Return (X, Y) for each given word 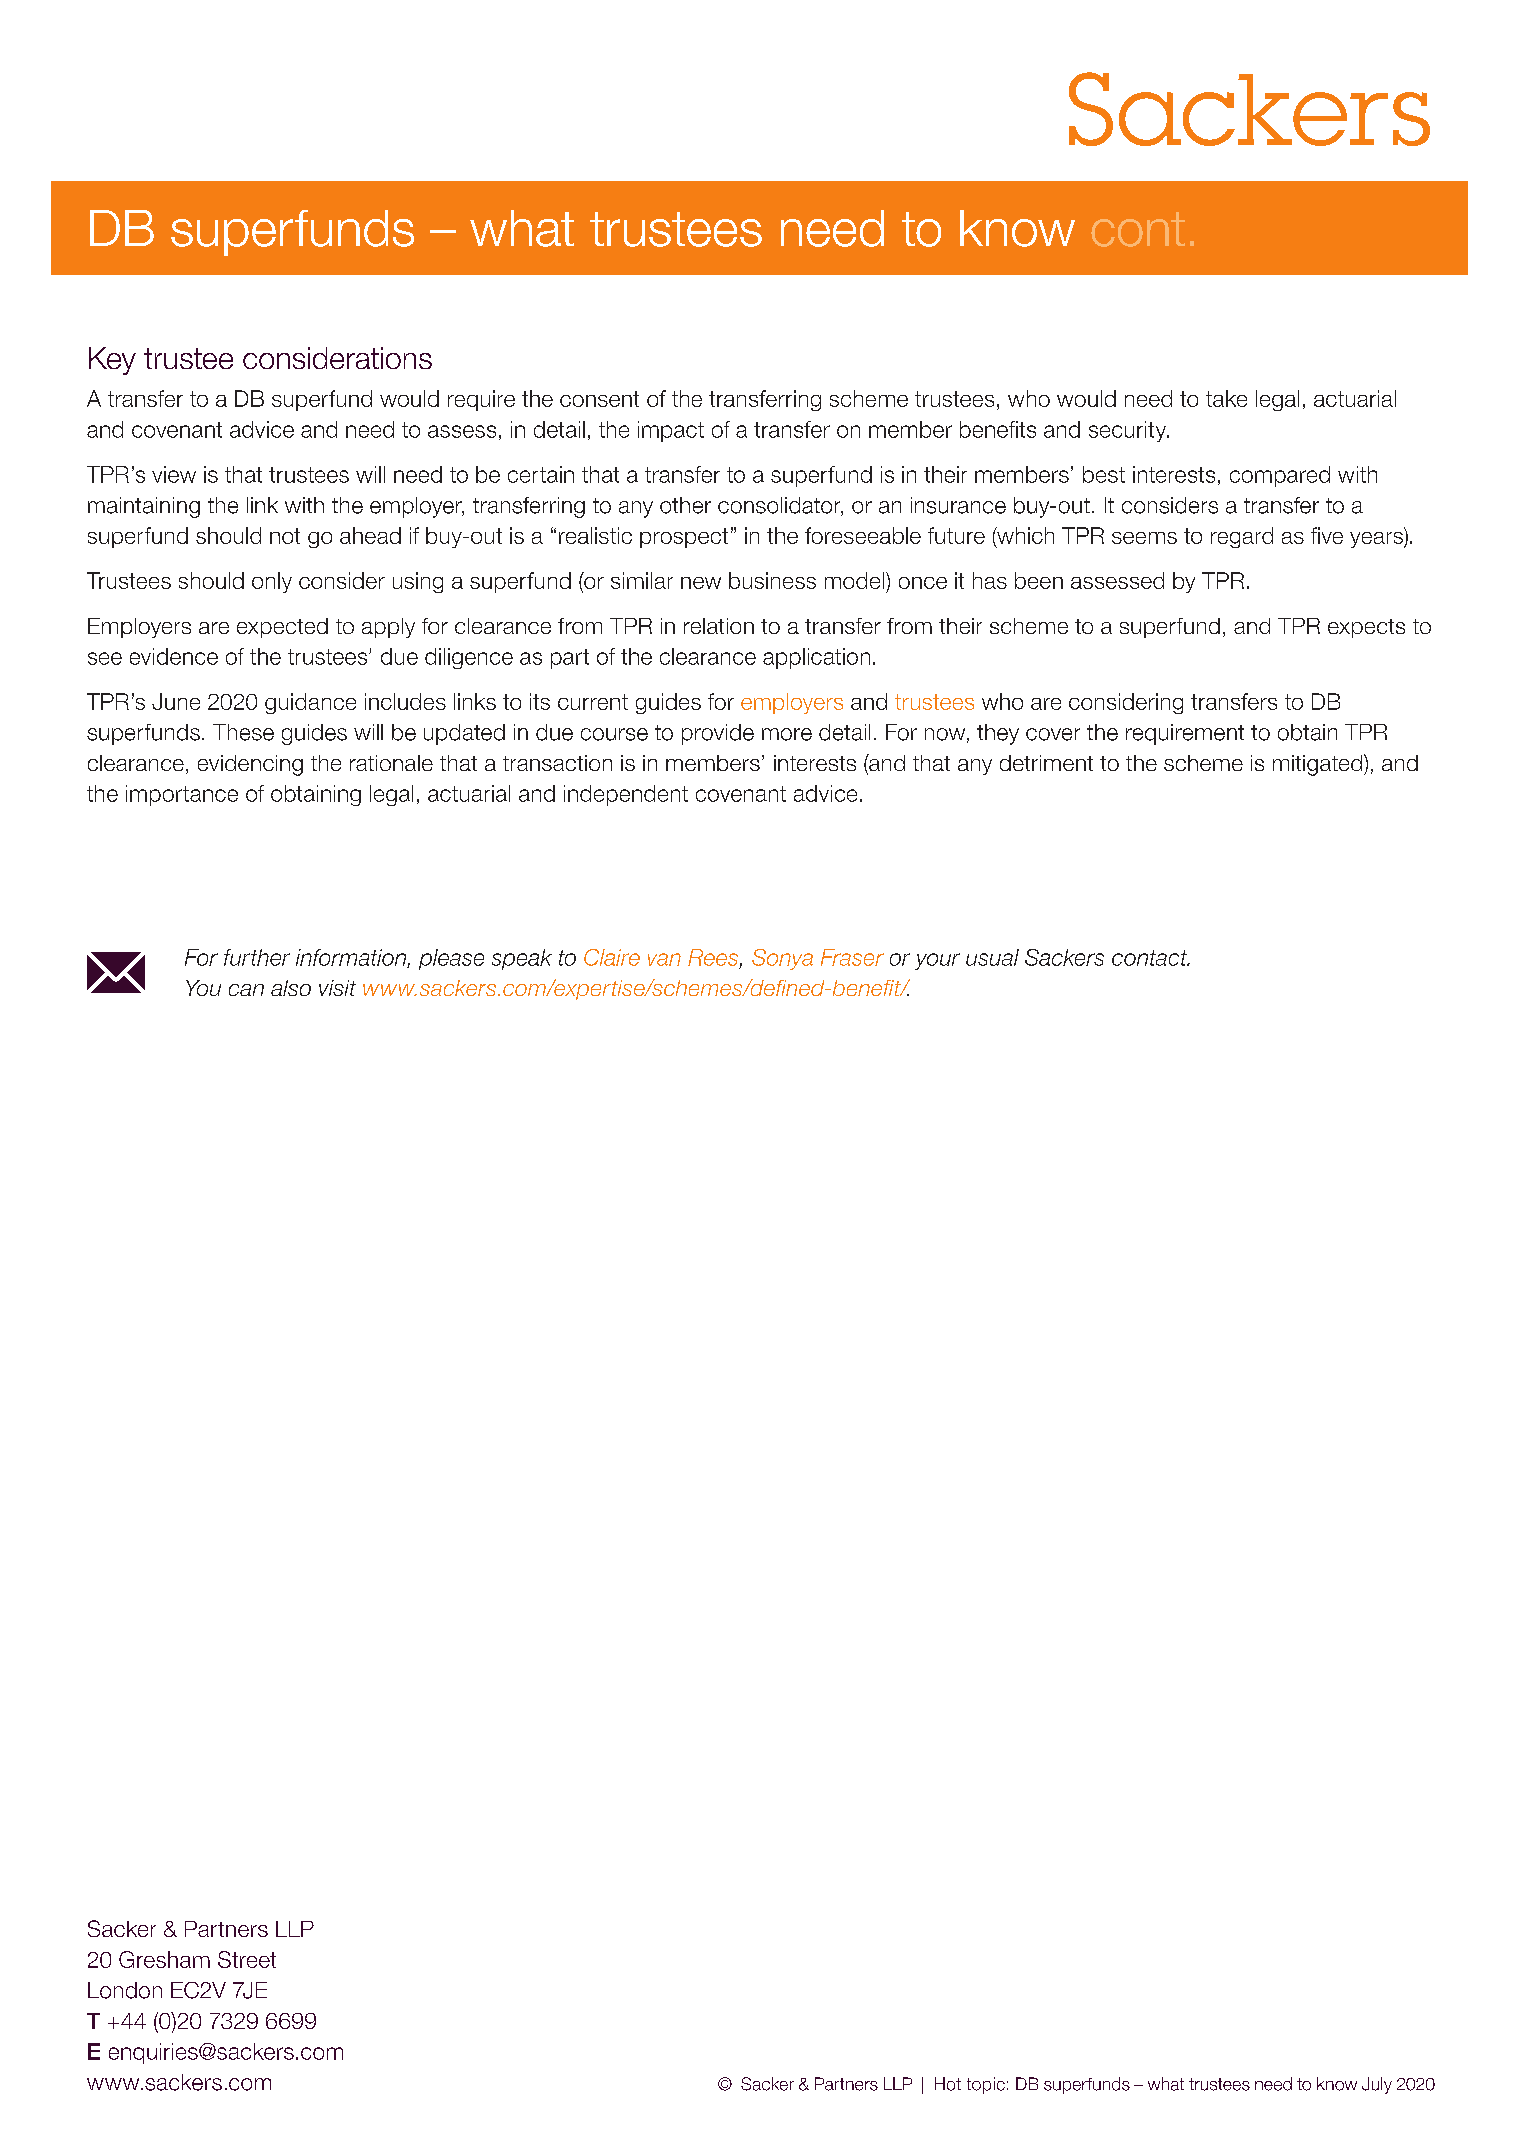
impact (671, 431)
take (1226, 398)
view (174, 474)
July (1377, 2085)
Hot (948, 2084)
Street (247, 1959)
